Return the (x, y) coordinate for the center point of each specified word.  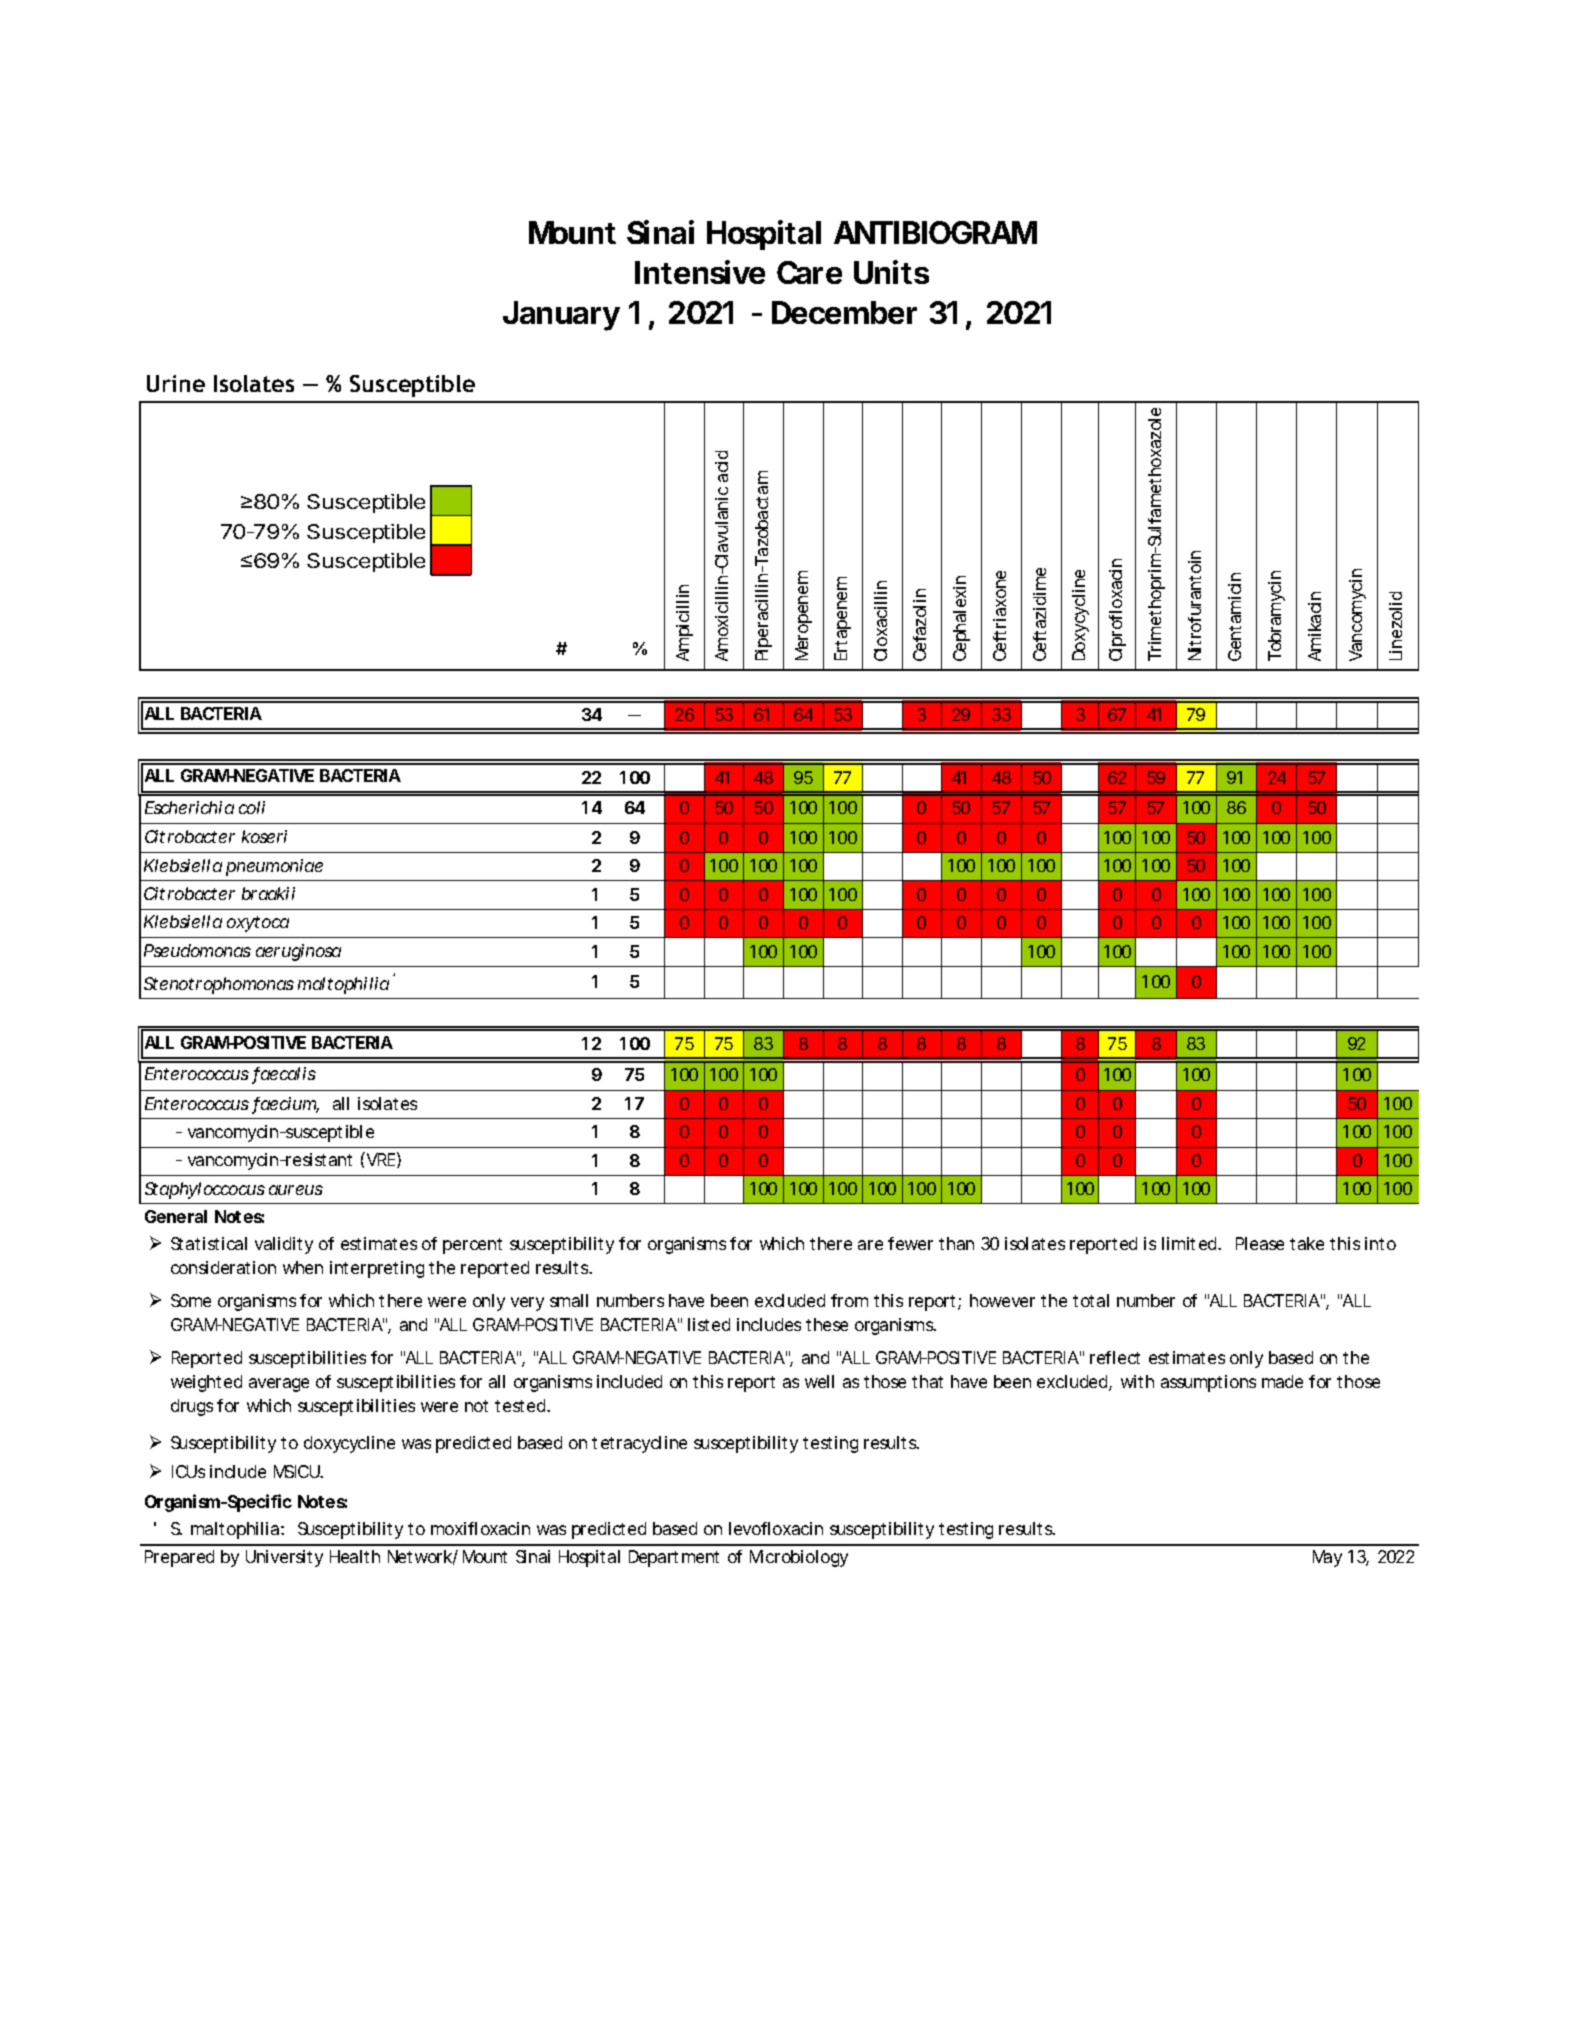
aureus (296, 1190)
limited (1191, 1243)
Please (1260, 1243)
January (561, 316)
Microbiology (799, 1558)
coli (252, 807)
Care (809, 272)
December (844, 312)
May (1327, 1558)
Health (355, 1556)
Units (891, 272)
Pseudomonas (197, 950)
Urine (176, 383)
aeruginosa (298, 952)
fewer (910, 1243)
